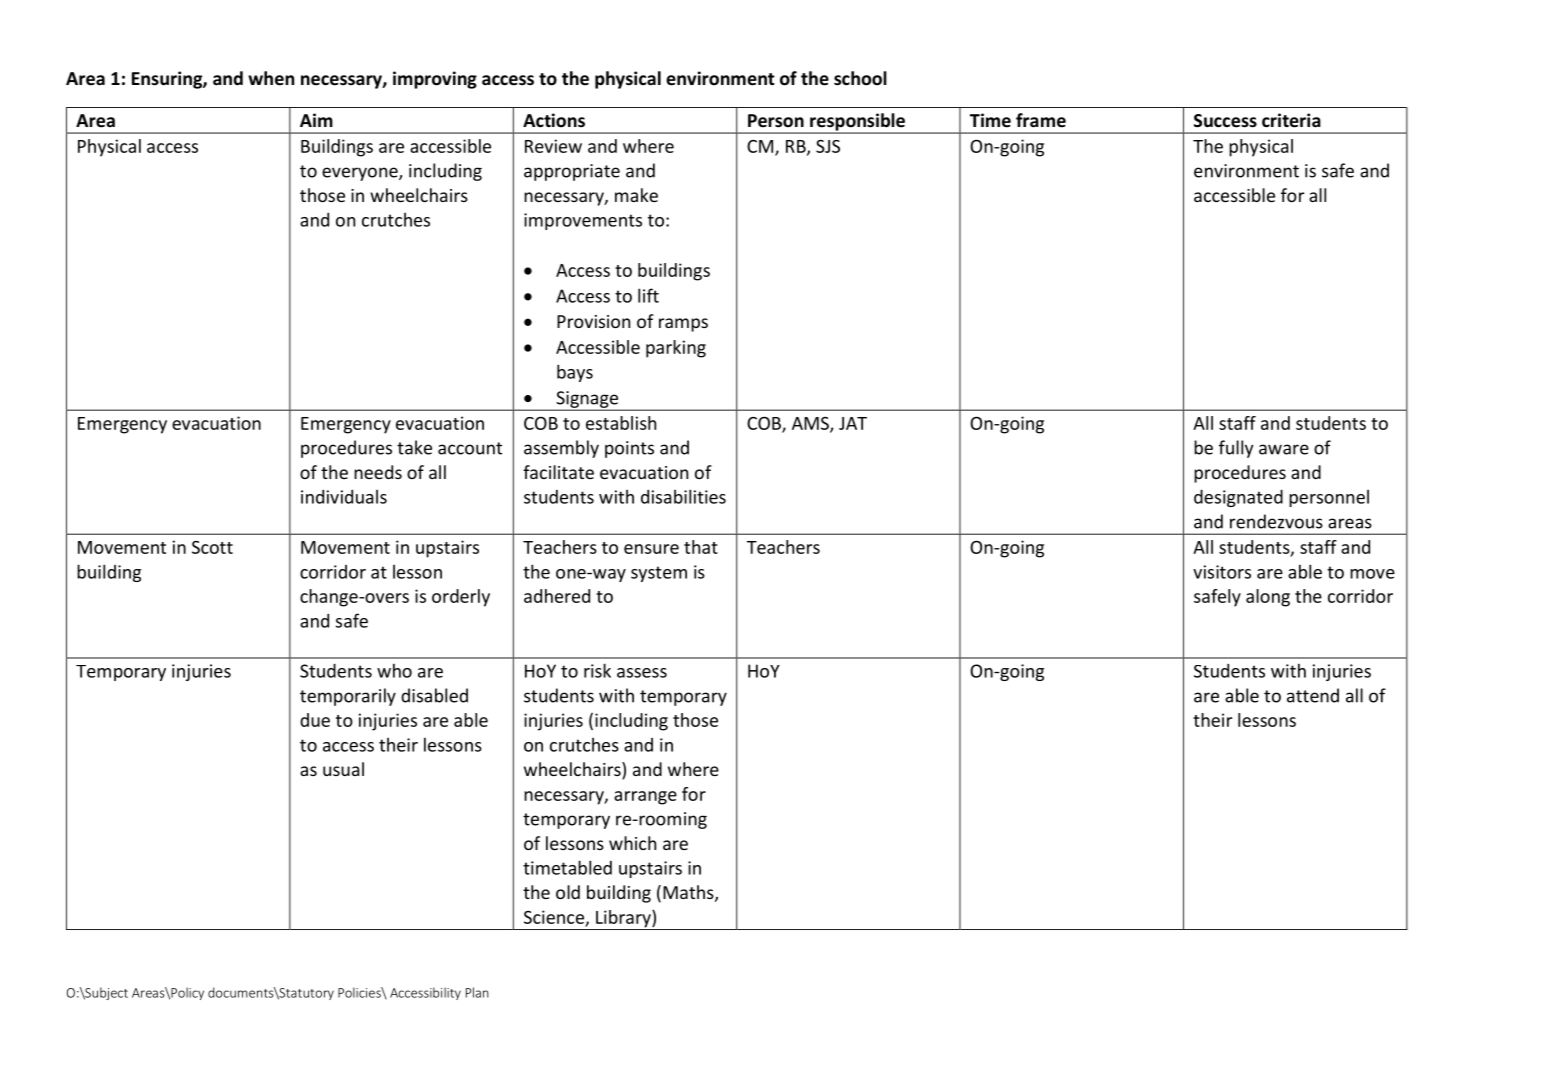 The width and height of the screenshot is (1543, 1091). Describe the element at coordinates (1236, 449) in the screenshot. I see `fully` at that location.
